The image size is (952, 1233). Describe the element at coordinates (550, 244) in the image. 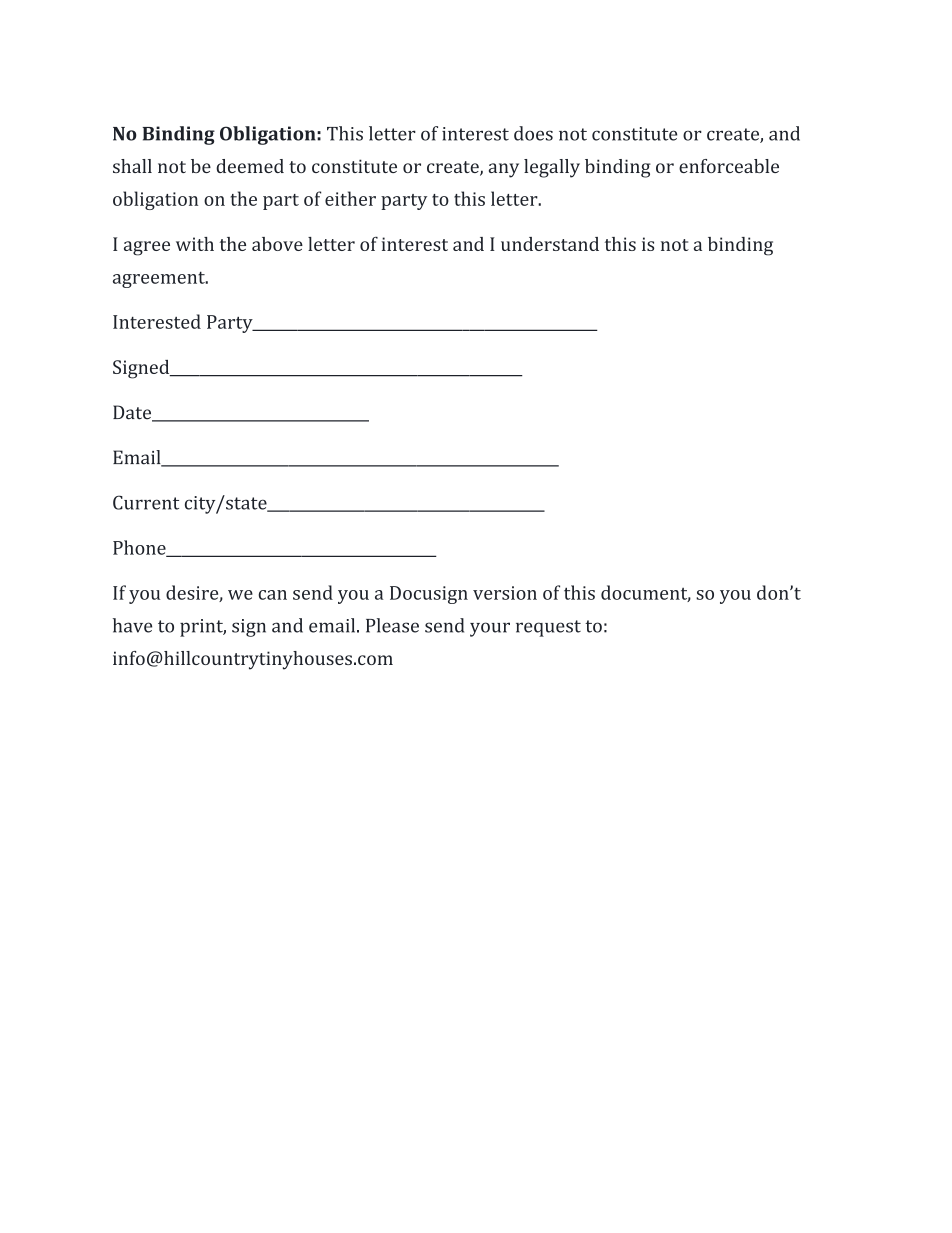

I see `understand` at that location.
